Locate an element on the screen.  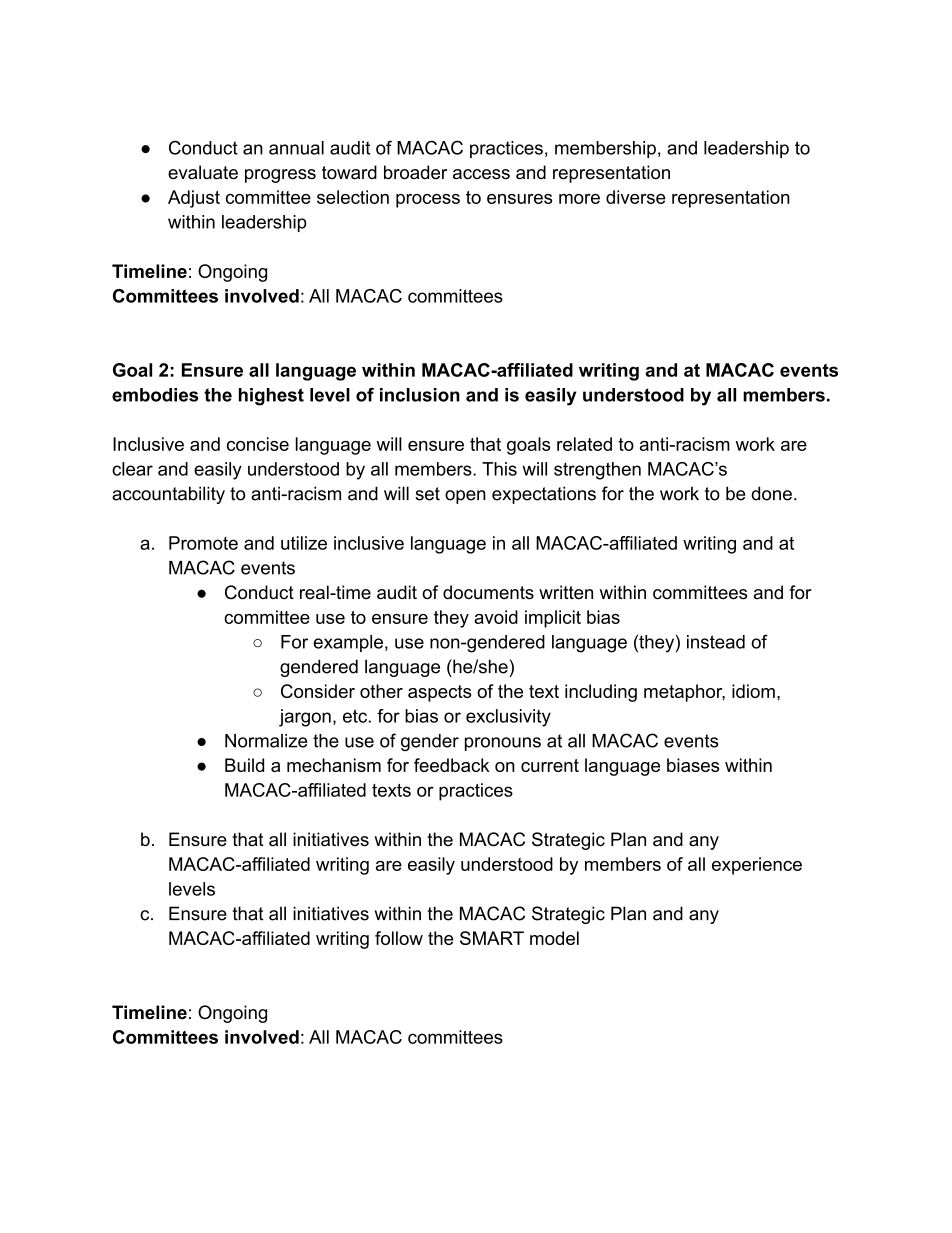
evaluate is located at coordinates (203, 172).
